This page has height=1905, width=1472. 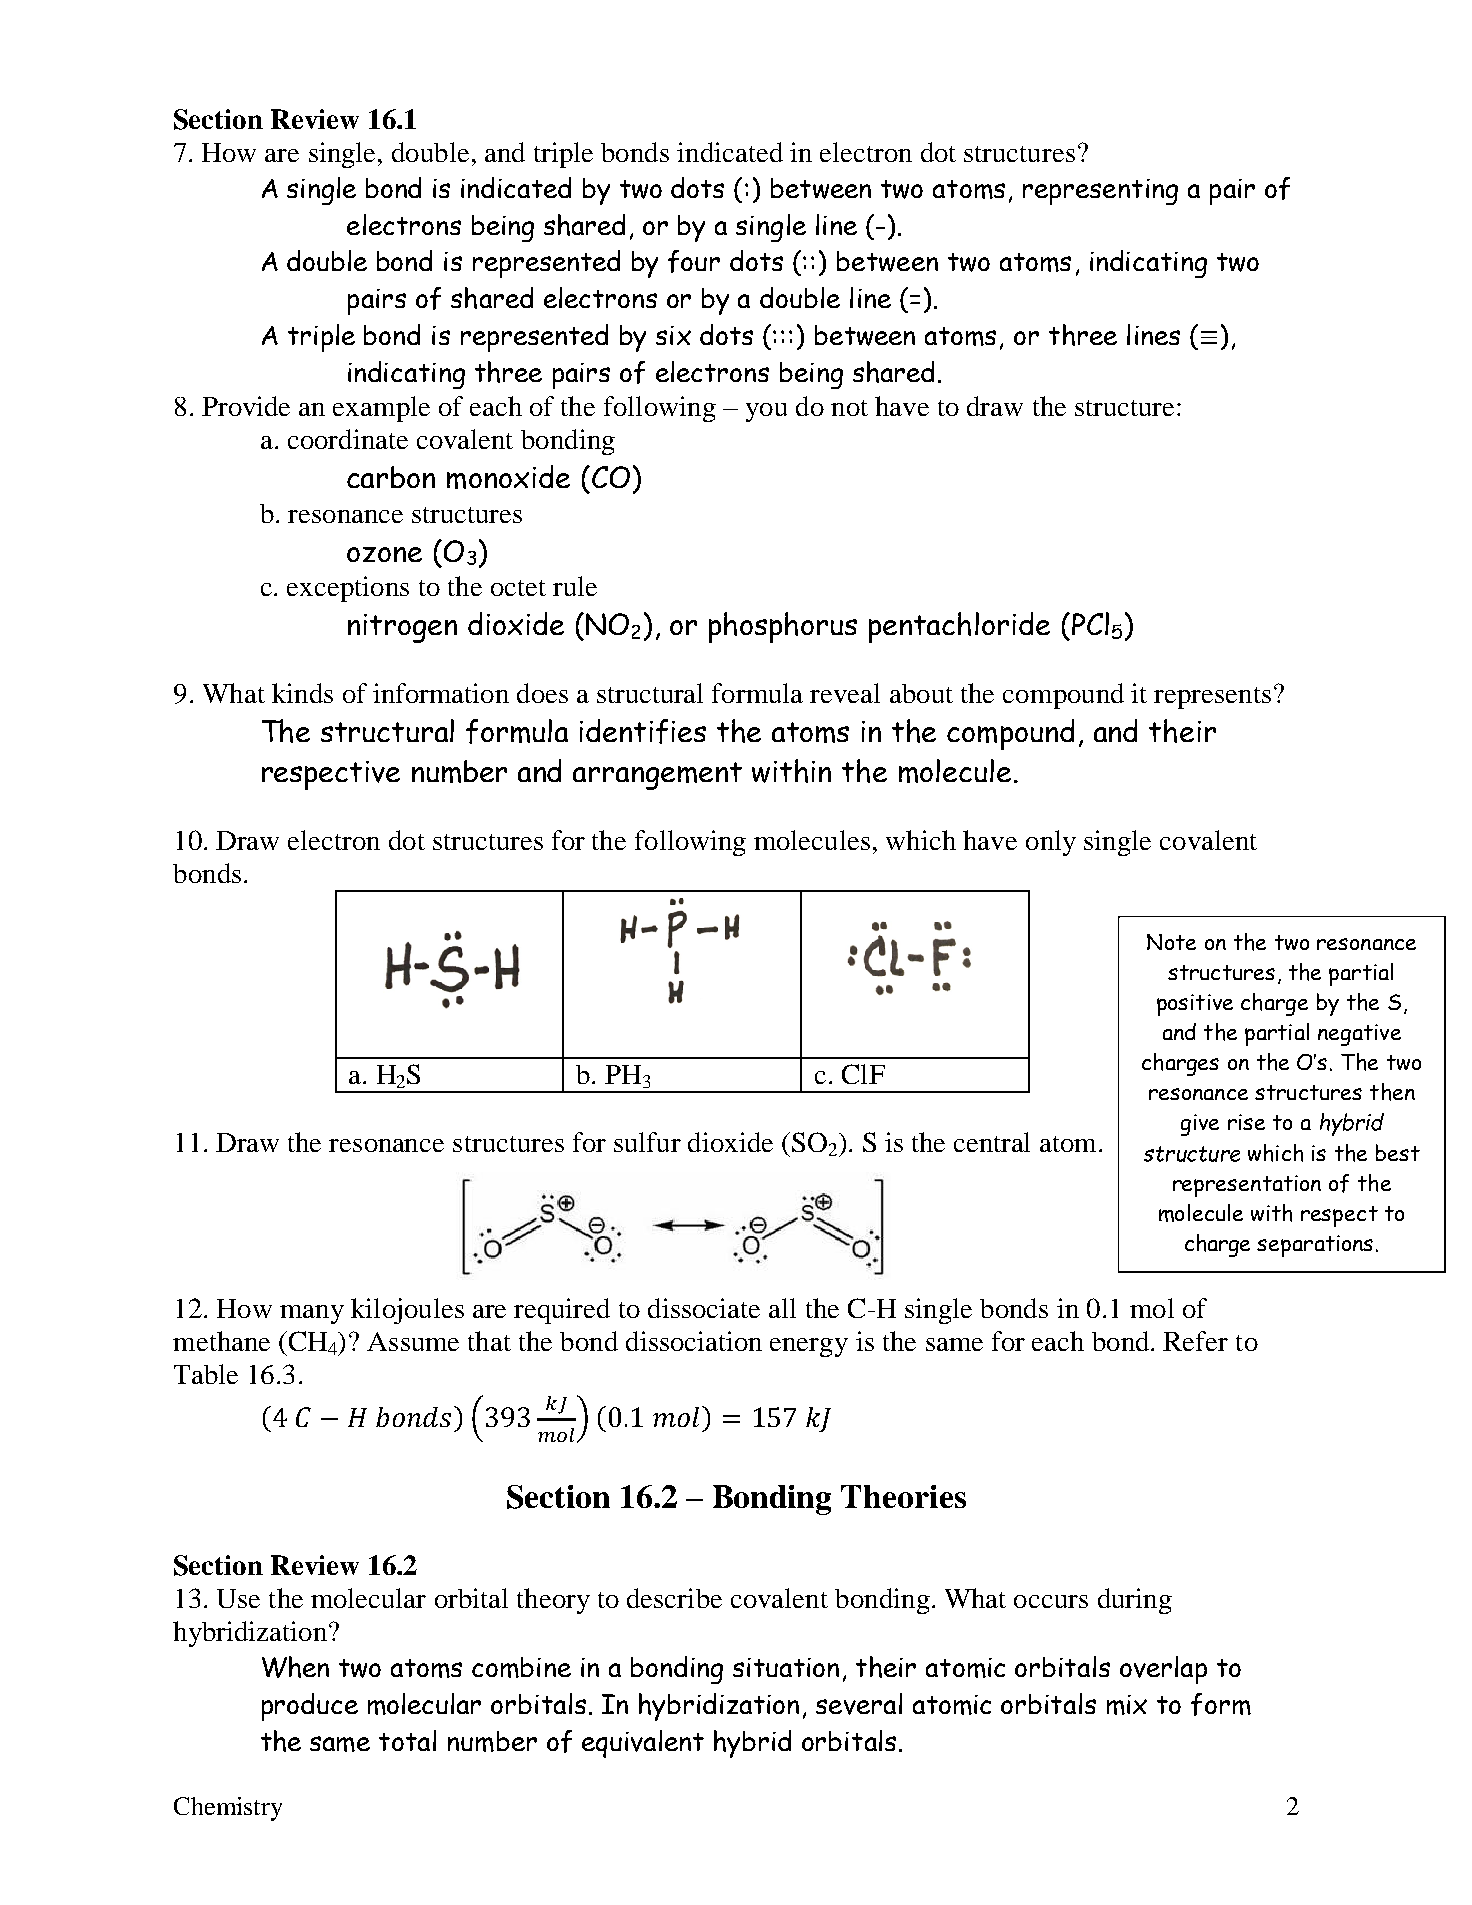 I want to click on energy, so click(x=809, y=1347).
